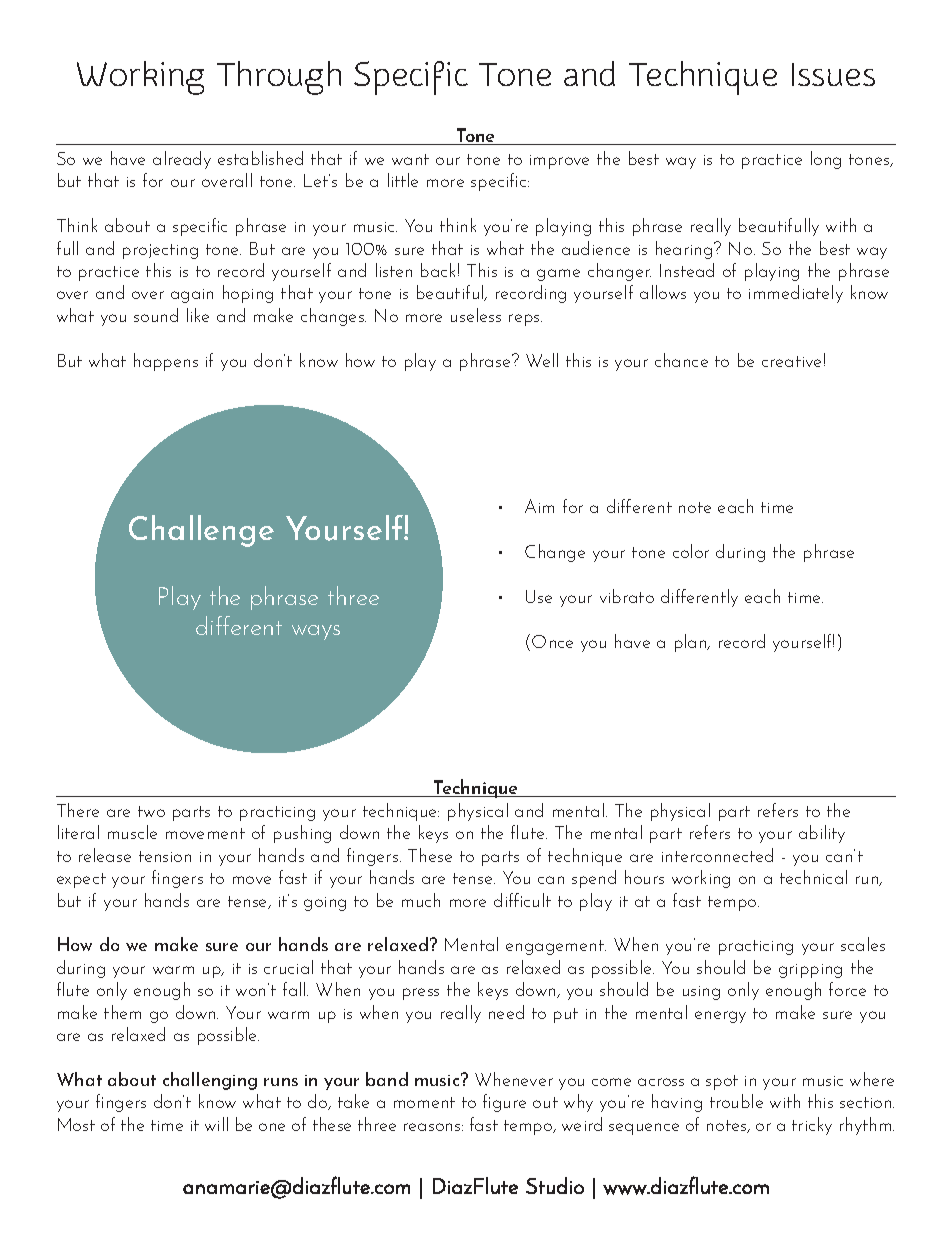  Describe the element at coordinates (504, 1103) in the document. I see `figure` at that location.
